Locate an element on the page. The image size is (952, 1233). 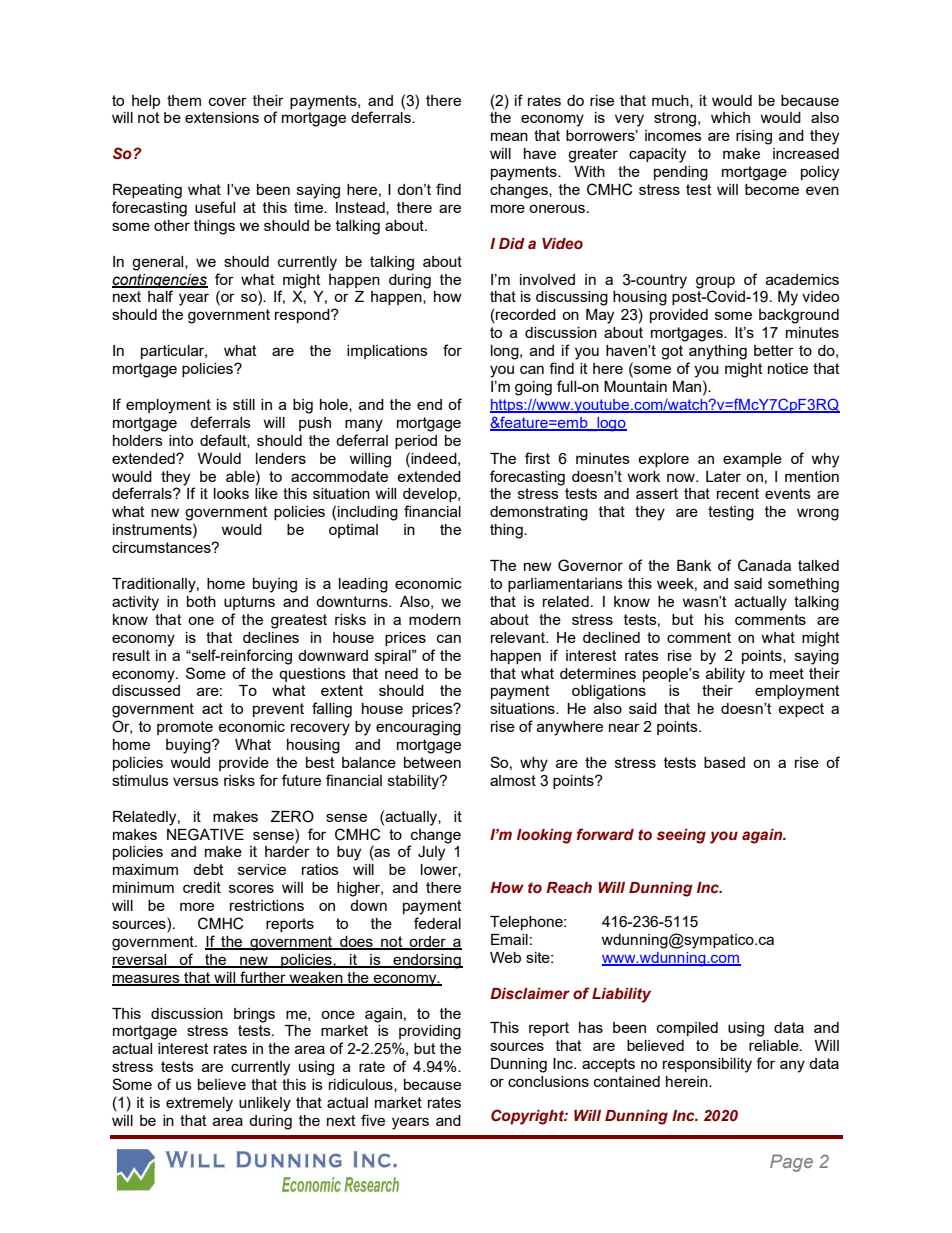
first is located at coordinates (537, 458).
